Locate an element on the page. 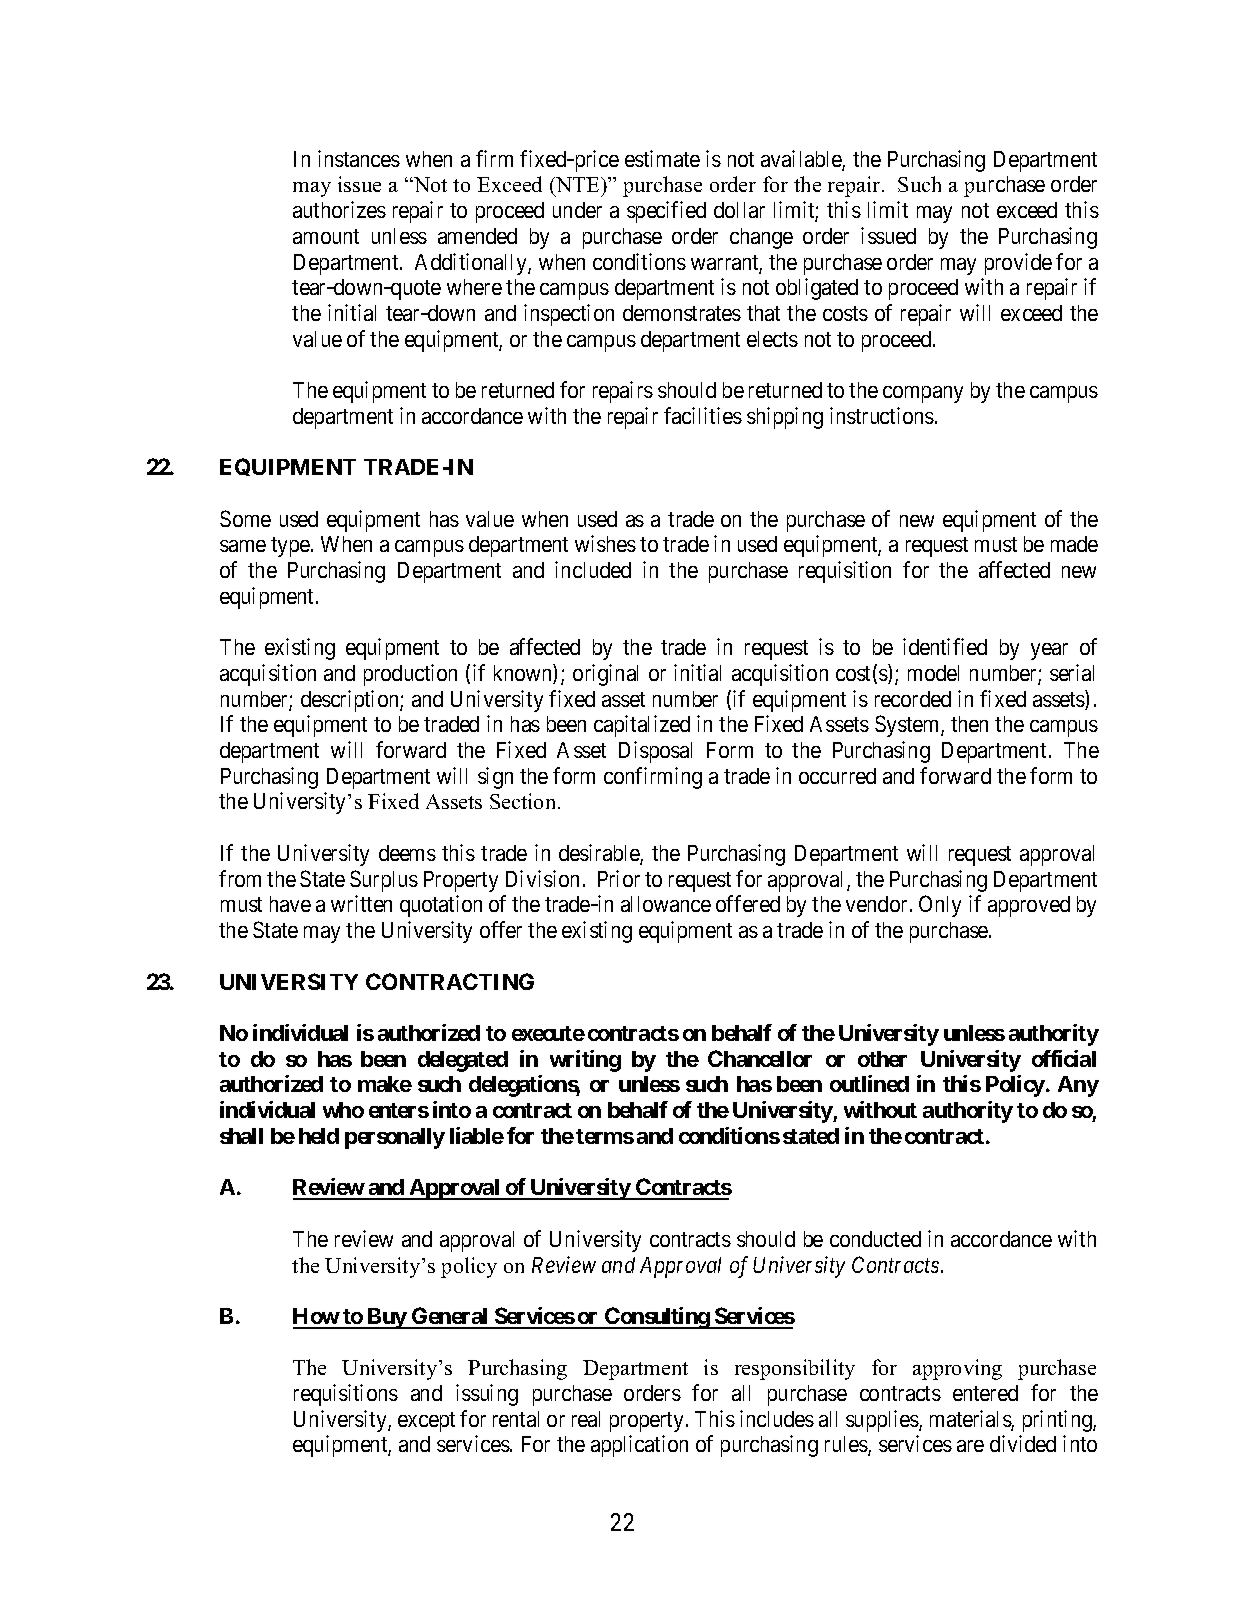 Image resolution: width=1244 pixels, height=1610 pixels. application is located at coordinates (639, 1446).
